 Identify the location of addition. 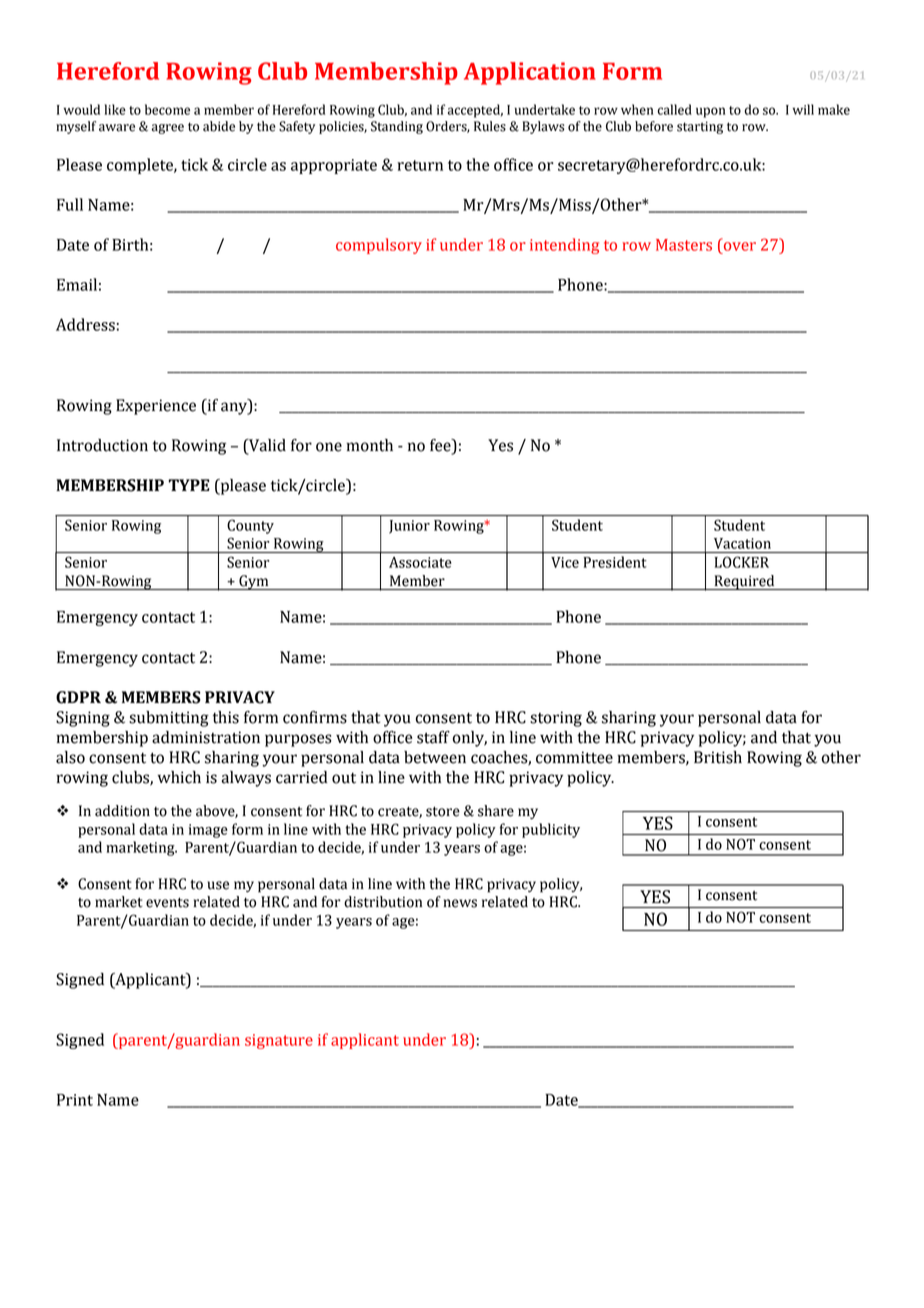
(122, 811).
